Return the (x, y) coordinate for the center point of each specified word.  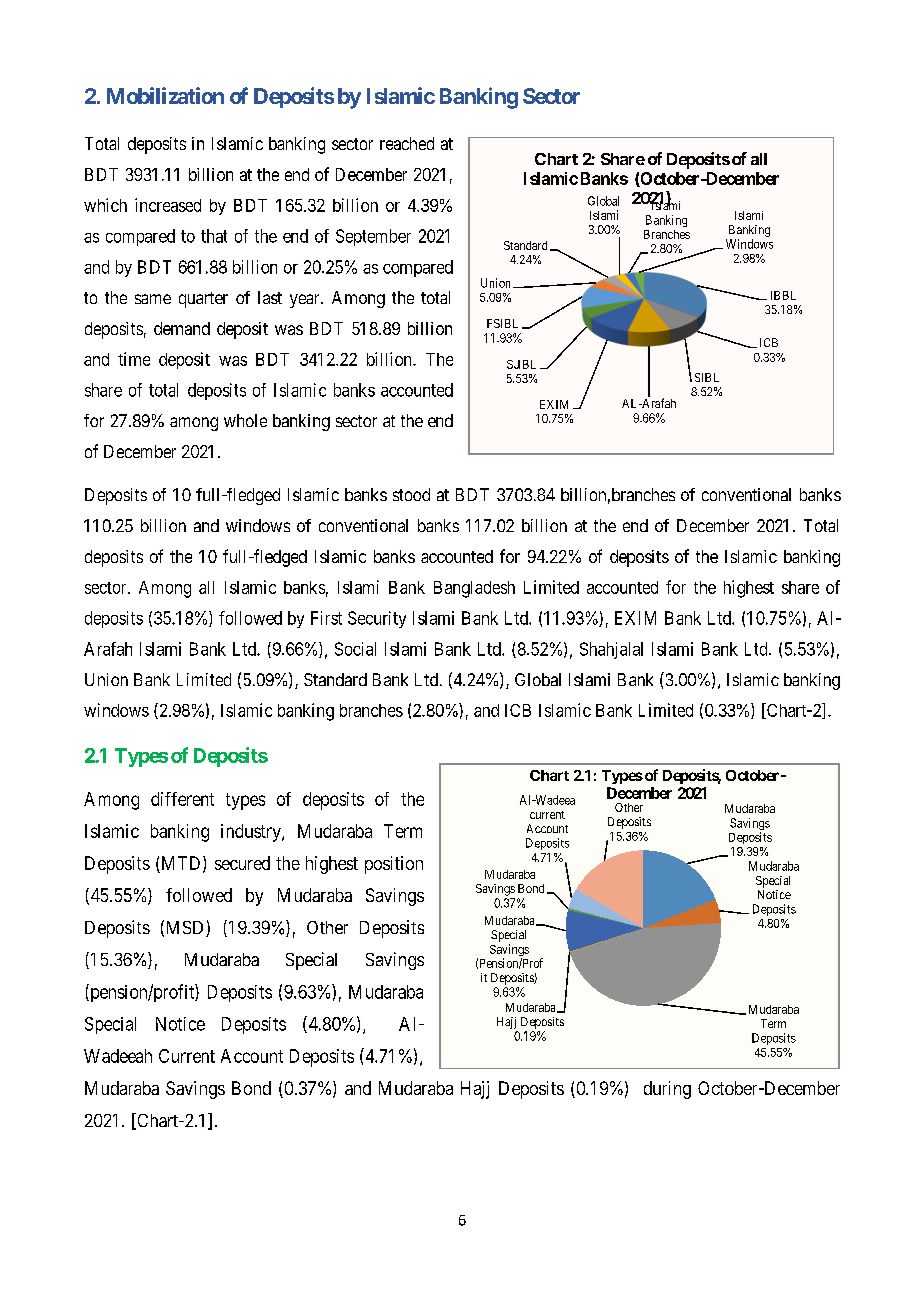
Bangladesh (474, 589)
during (667, 1090)
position (394, 865)
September (373, 237)
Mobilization (165, 95)
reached (407, 143)
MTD (183, 864)
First (326, 618)
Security (377, 619)
